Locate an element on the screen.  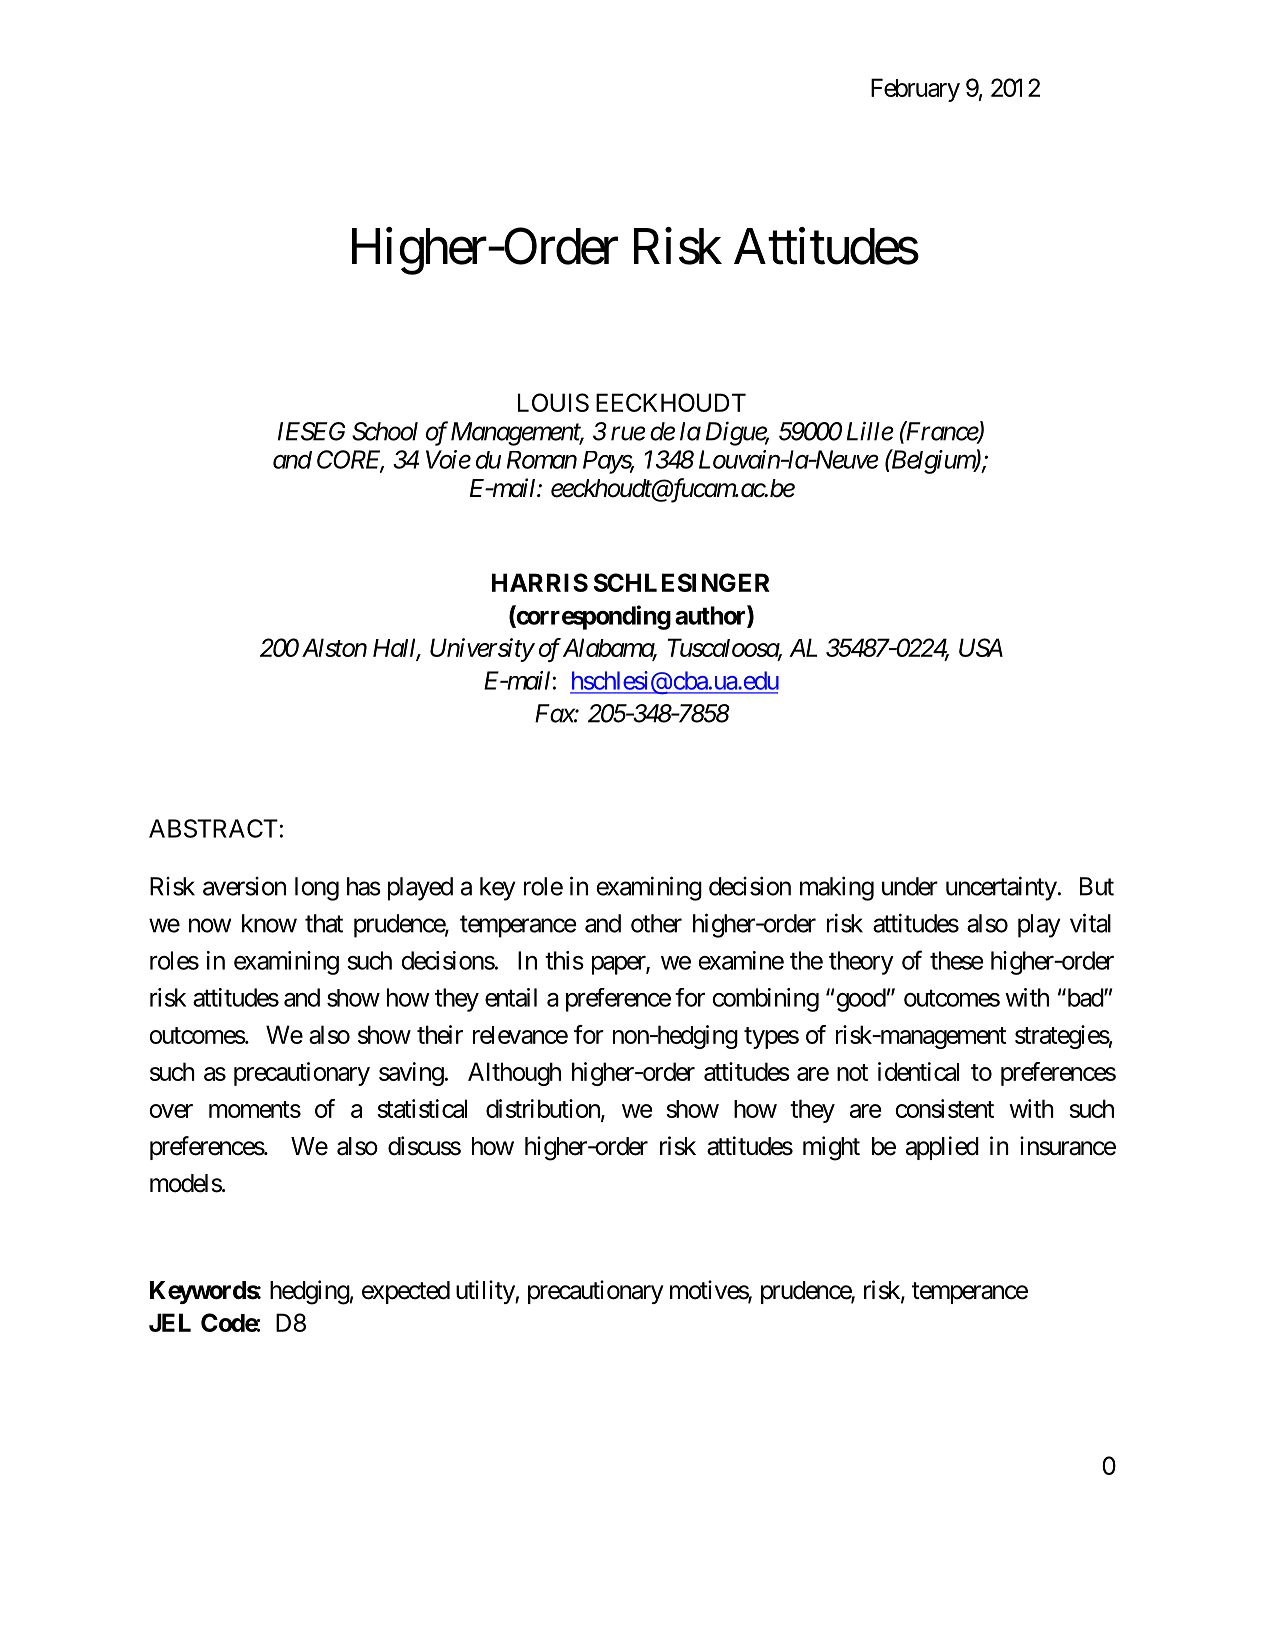
Roman is located at coordinates (542, 460).
